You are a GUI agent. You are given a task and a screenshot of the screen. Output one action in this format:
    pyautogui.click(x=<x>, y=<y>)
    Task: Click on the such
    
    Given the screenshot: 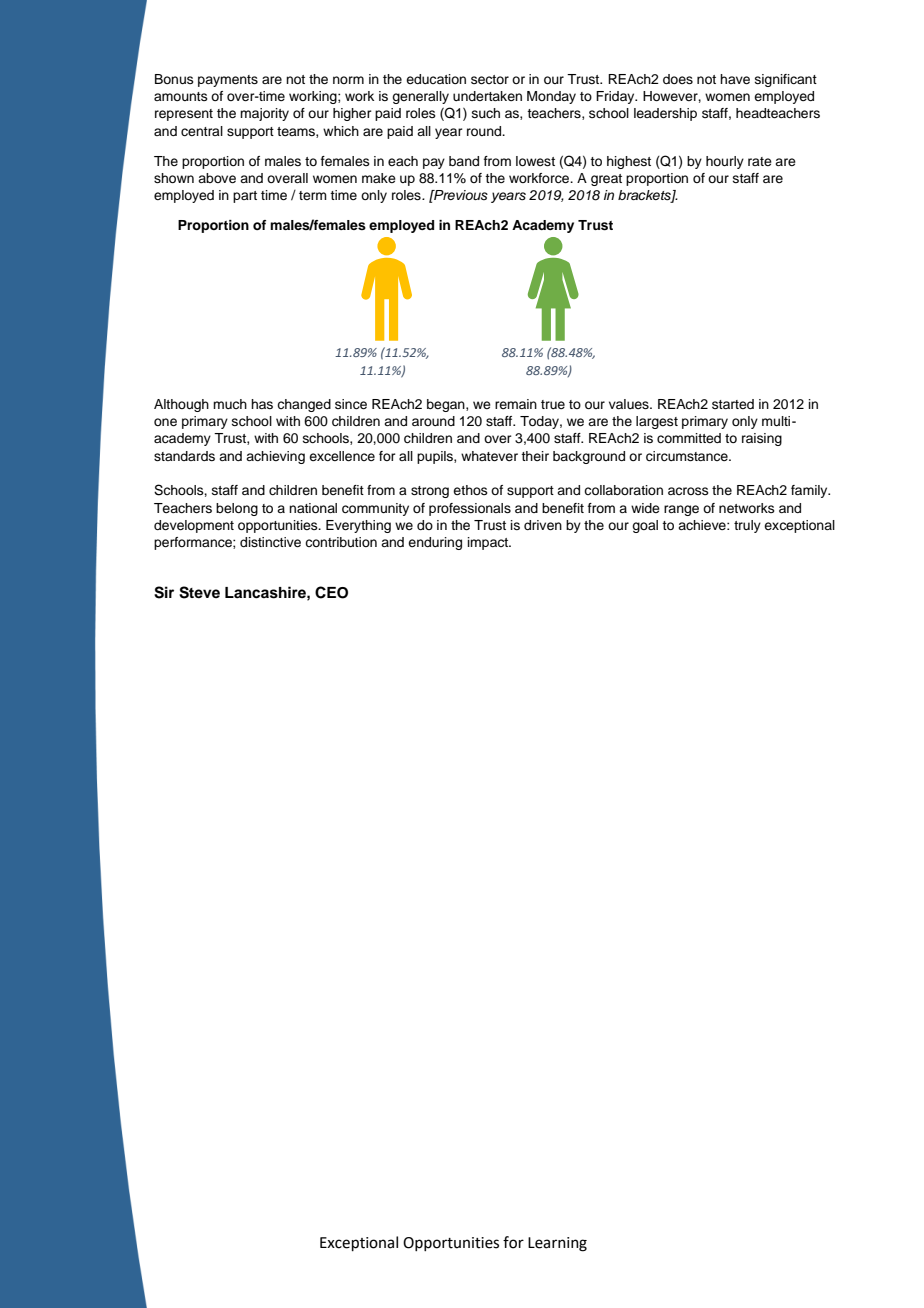 What is the action you would take?
    pyautogui.click(x=486, y=113)
